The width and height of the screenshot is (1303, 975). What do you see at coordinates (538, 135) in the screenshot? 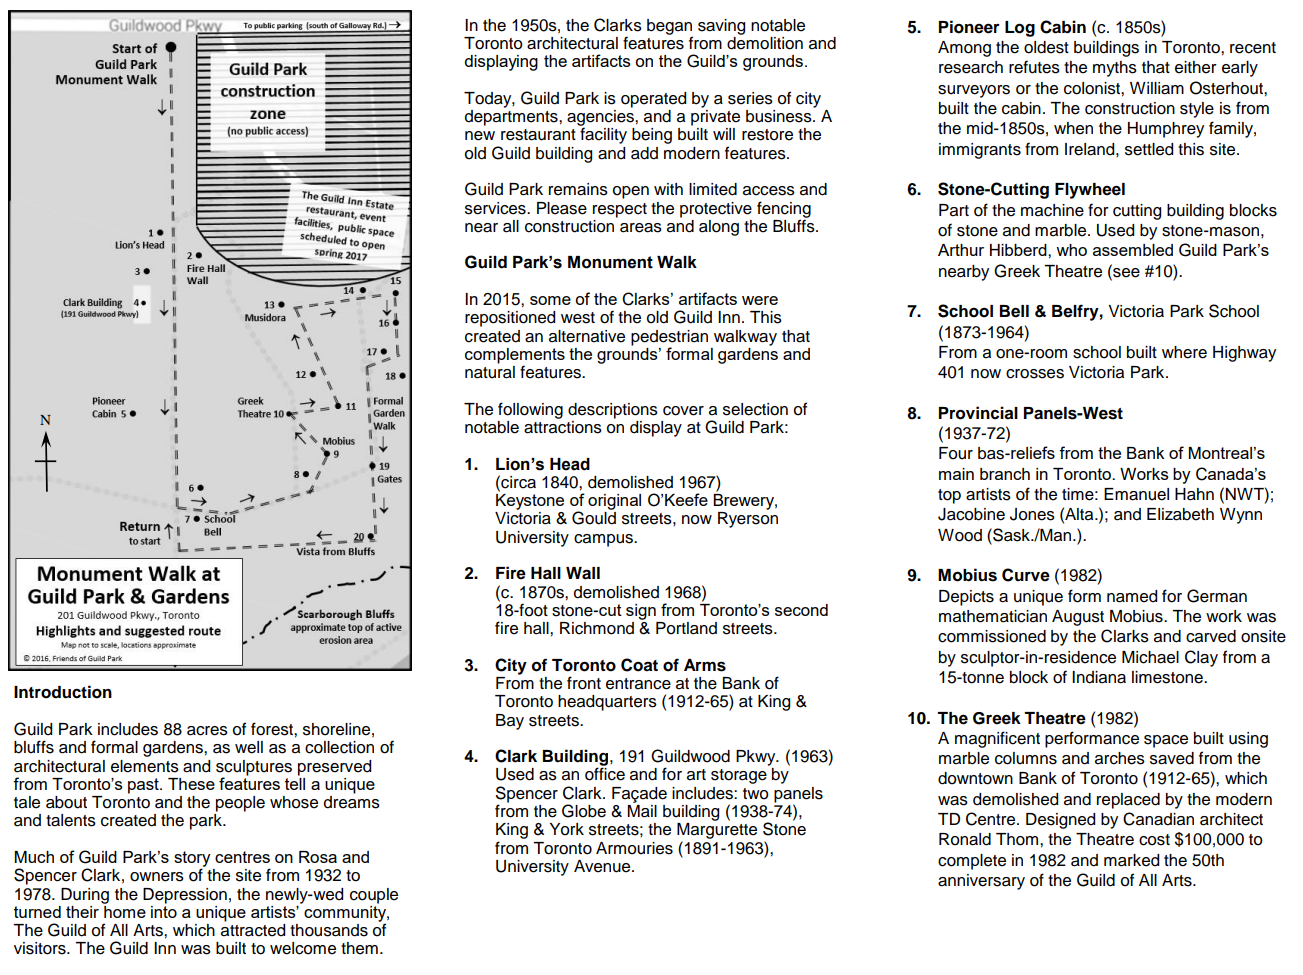
I see `restaurant` at bounding box center [538, 135].
